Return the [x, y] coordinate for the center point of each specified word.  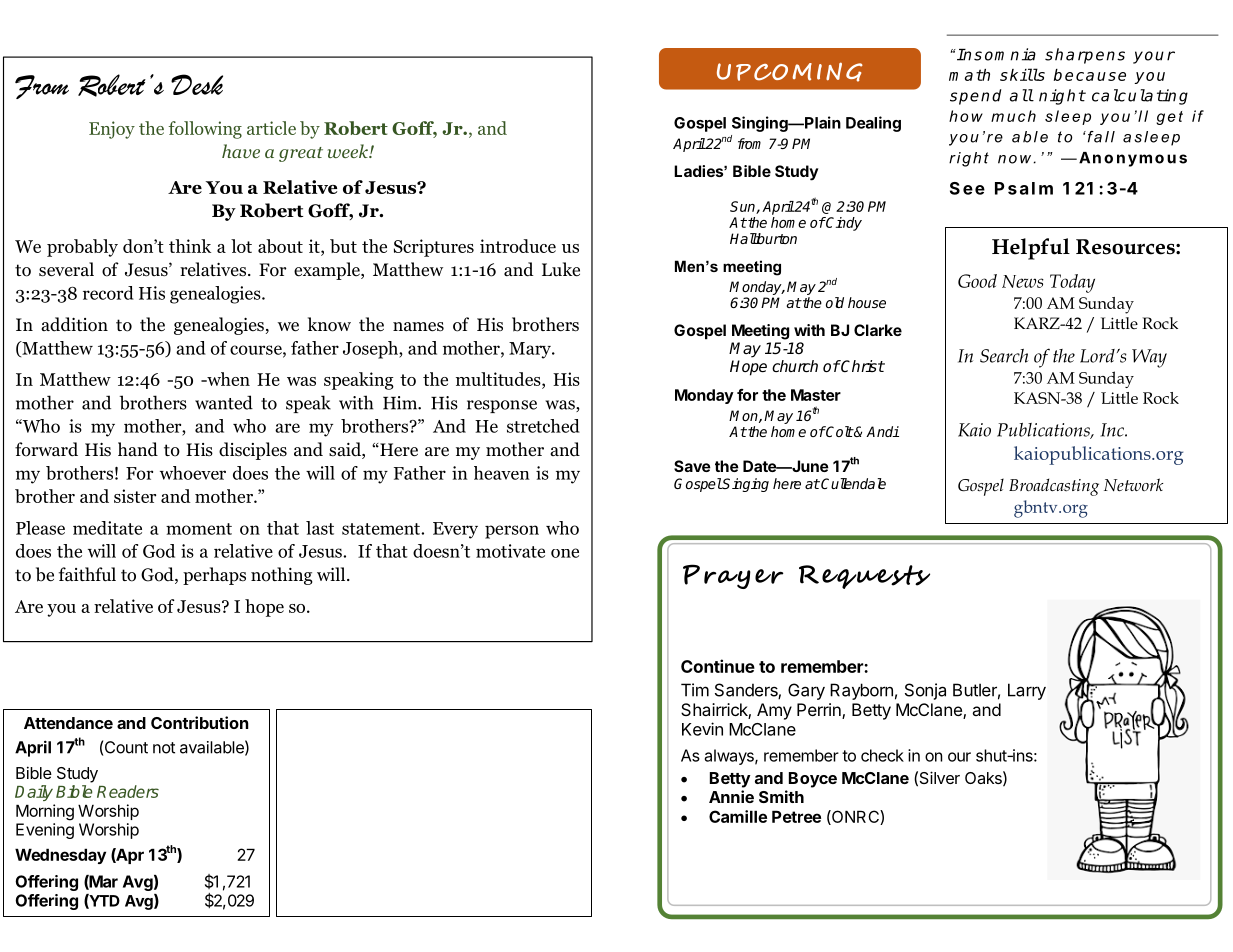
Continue [718, 666]
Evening [45, 831]
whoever [193, 473]
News [1023, 281]
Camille [738, 816]
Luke [561, 269]
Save [692, 466]
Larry [1027, 691]
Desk [197, 84]
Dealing [873, 124]
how [966, 116]
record [108, 293]
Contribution [200, 722]
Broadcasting [1054, 487]
